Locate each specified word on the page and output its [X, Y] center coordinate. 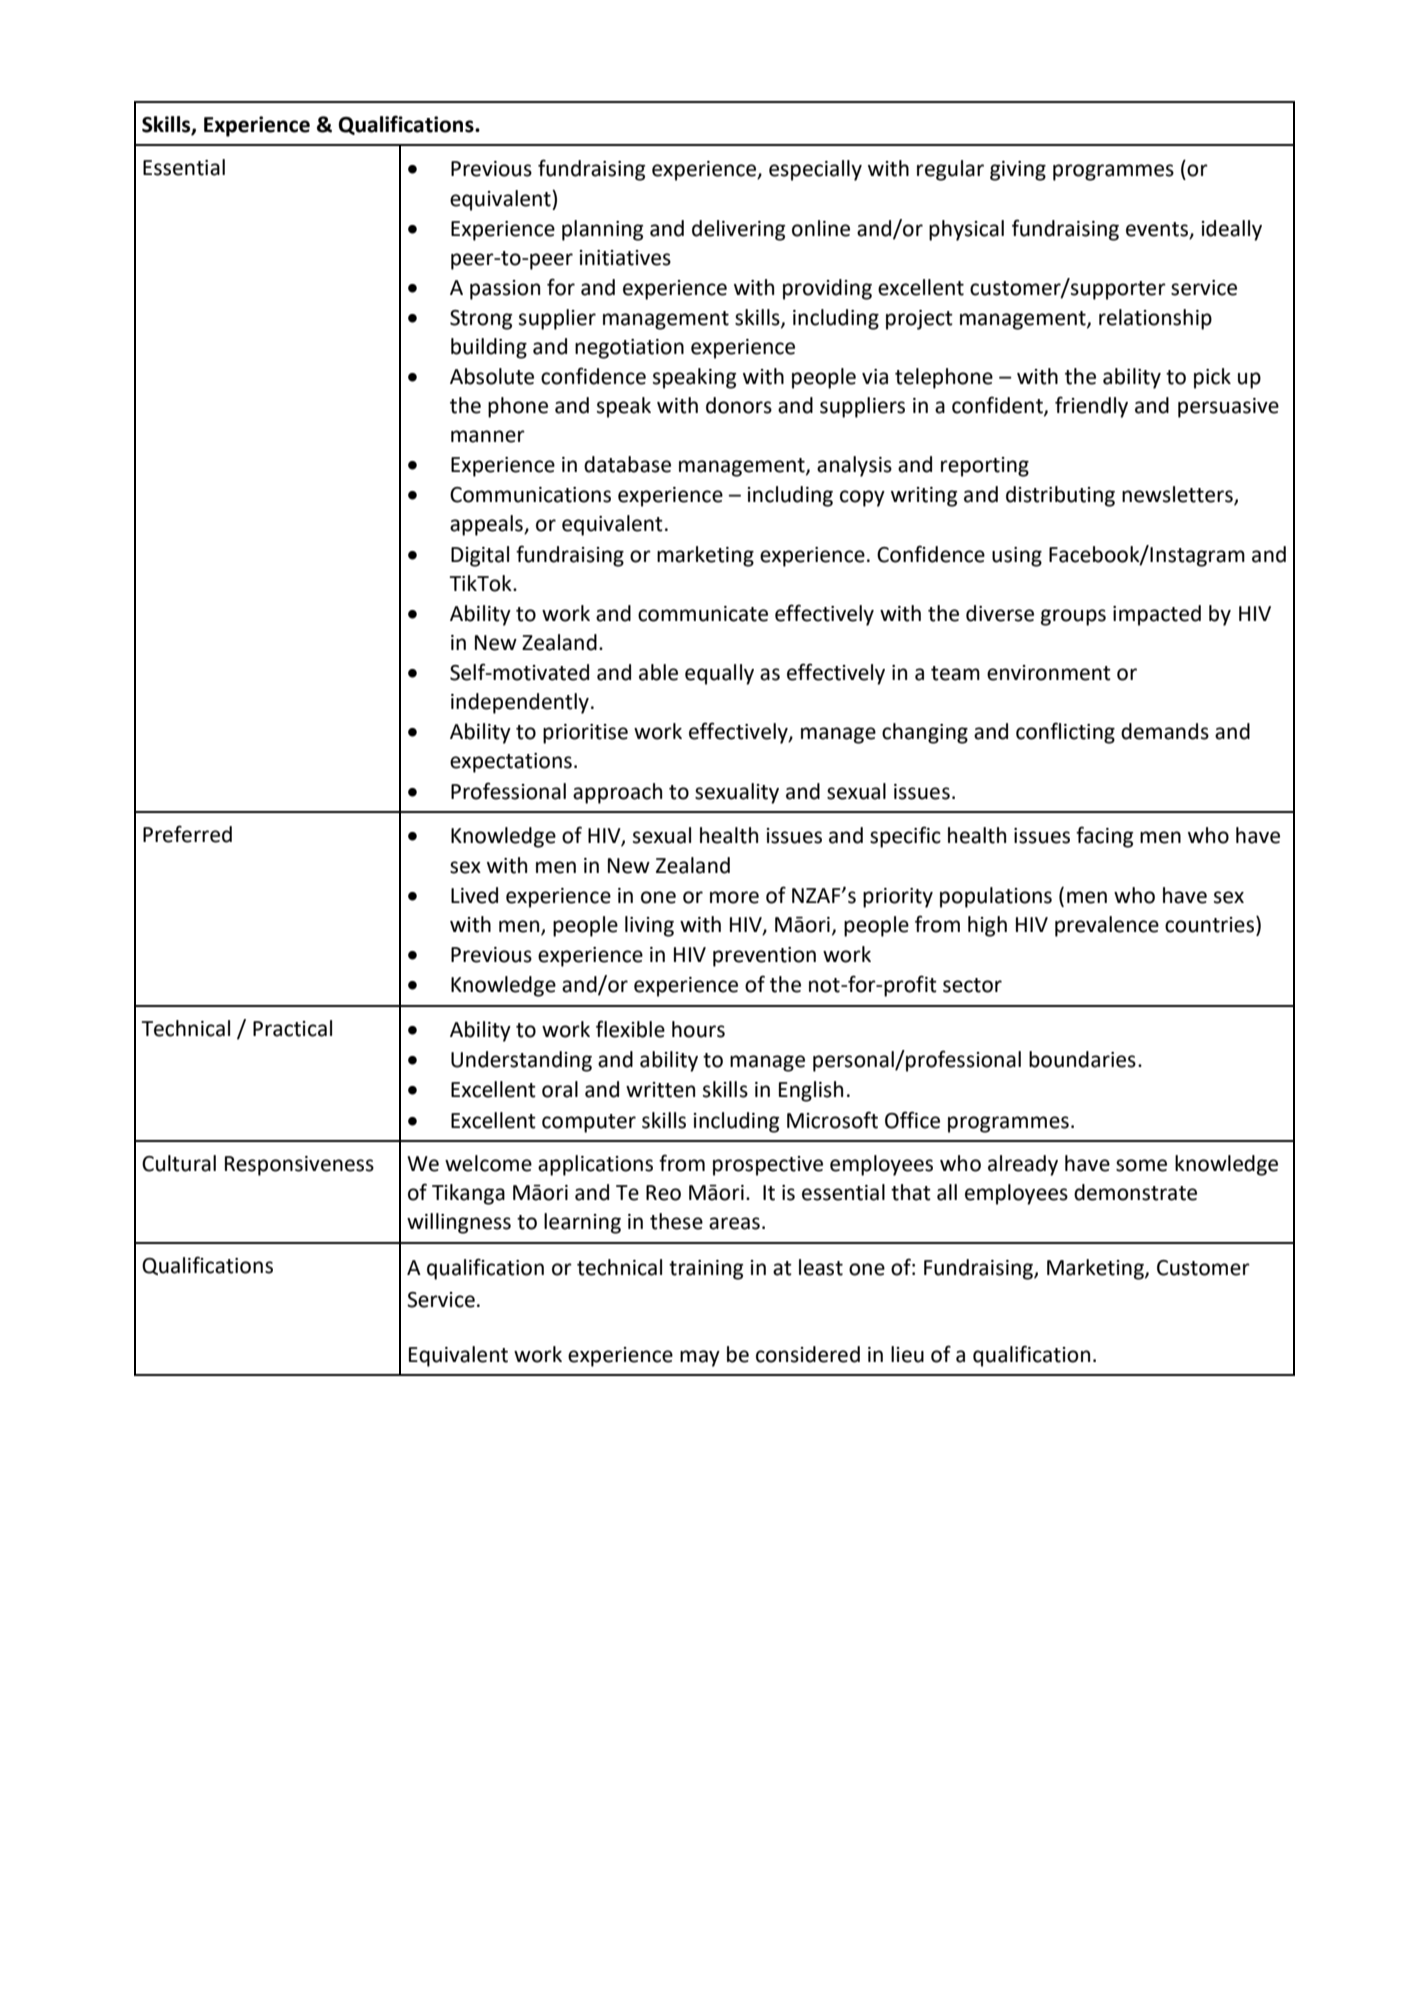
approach [617, 793]
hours [698, 1029]
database [627, 464]
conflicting [1065, 733]
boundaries [1082, 1059]
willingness [459, 1223]
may [700, 1358]
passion [505, 290]
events [1157, 229]
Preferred [187, 834]
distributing [1060, 496]
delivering [738, 230]
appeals [487, 525]
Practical [292, 1028]
